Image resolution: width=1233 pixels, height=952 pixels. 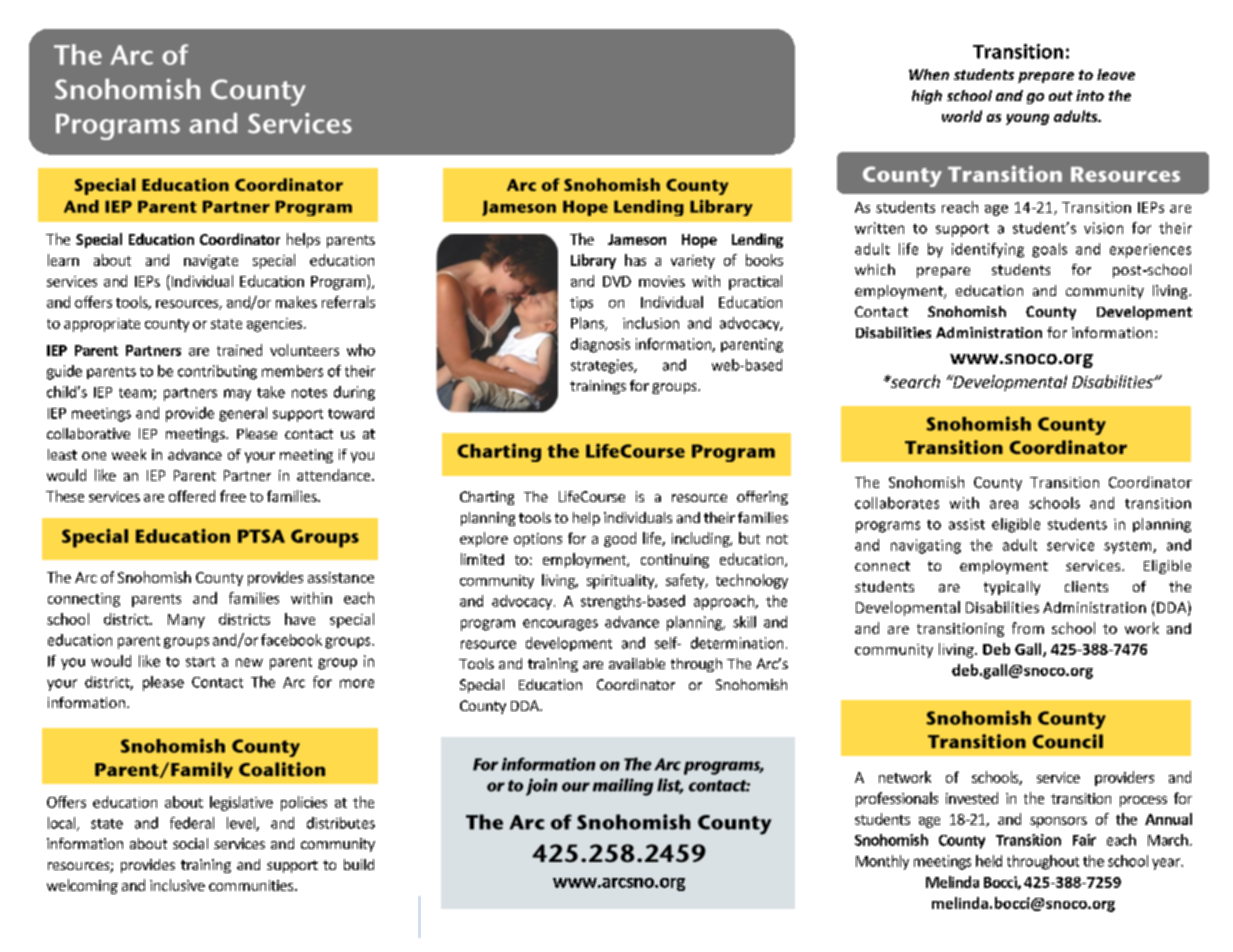 What do you see at coordinates (600, 345) in the screenshot?
I see `diagnosis` at bounding box center [600, 345].
